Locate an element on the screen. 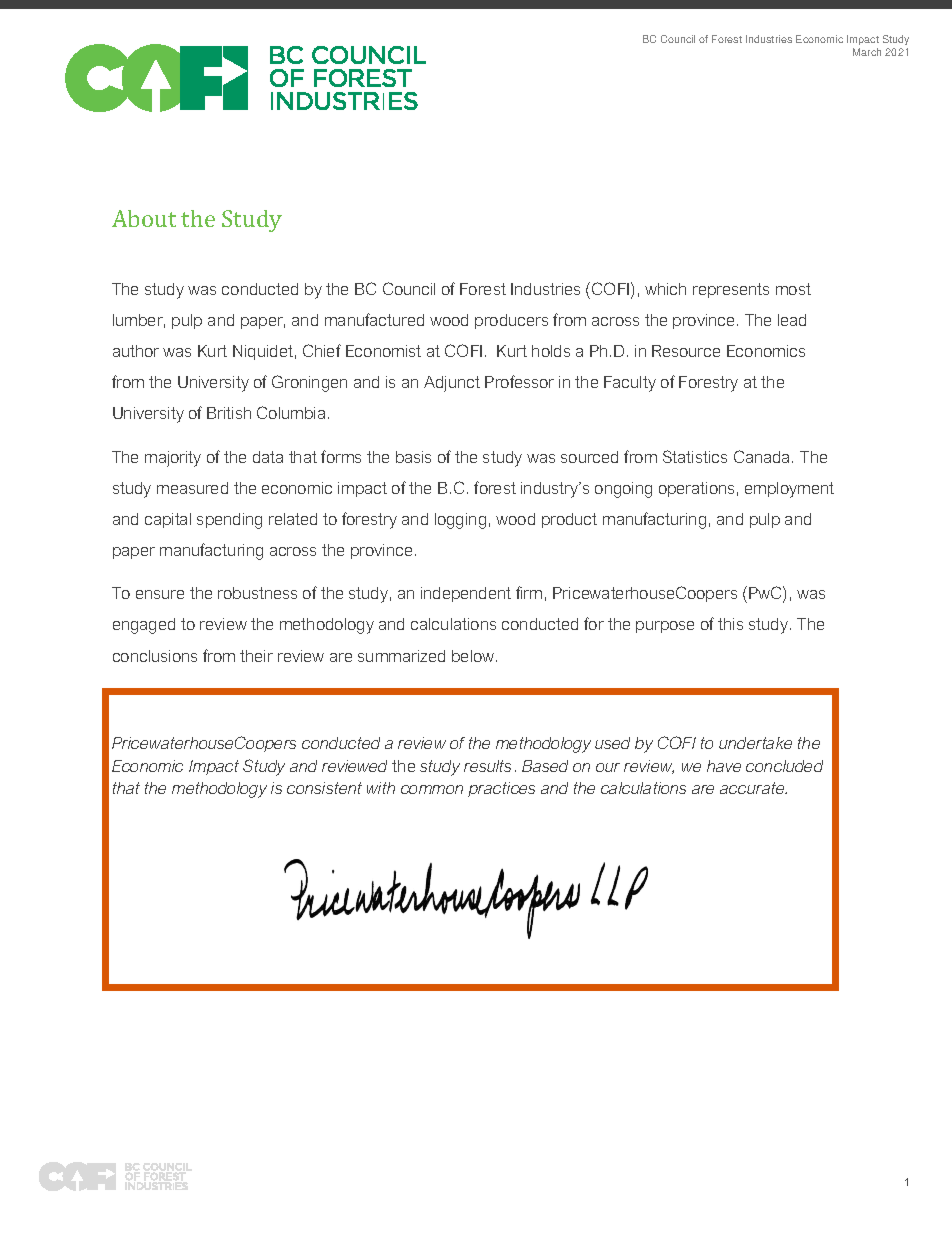  lead is located at coordinates (792, 320).
